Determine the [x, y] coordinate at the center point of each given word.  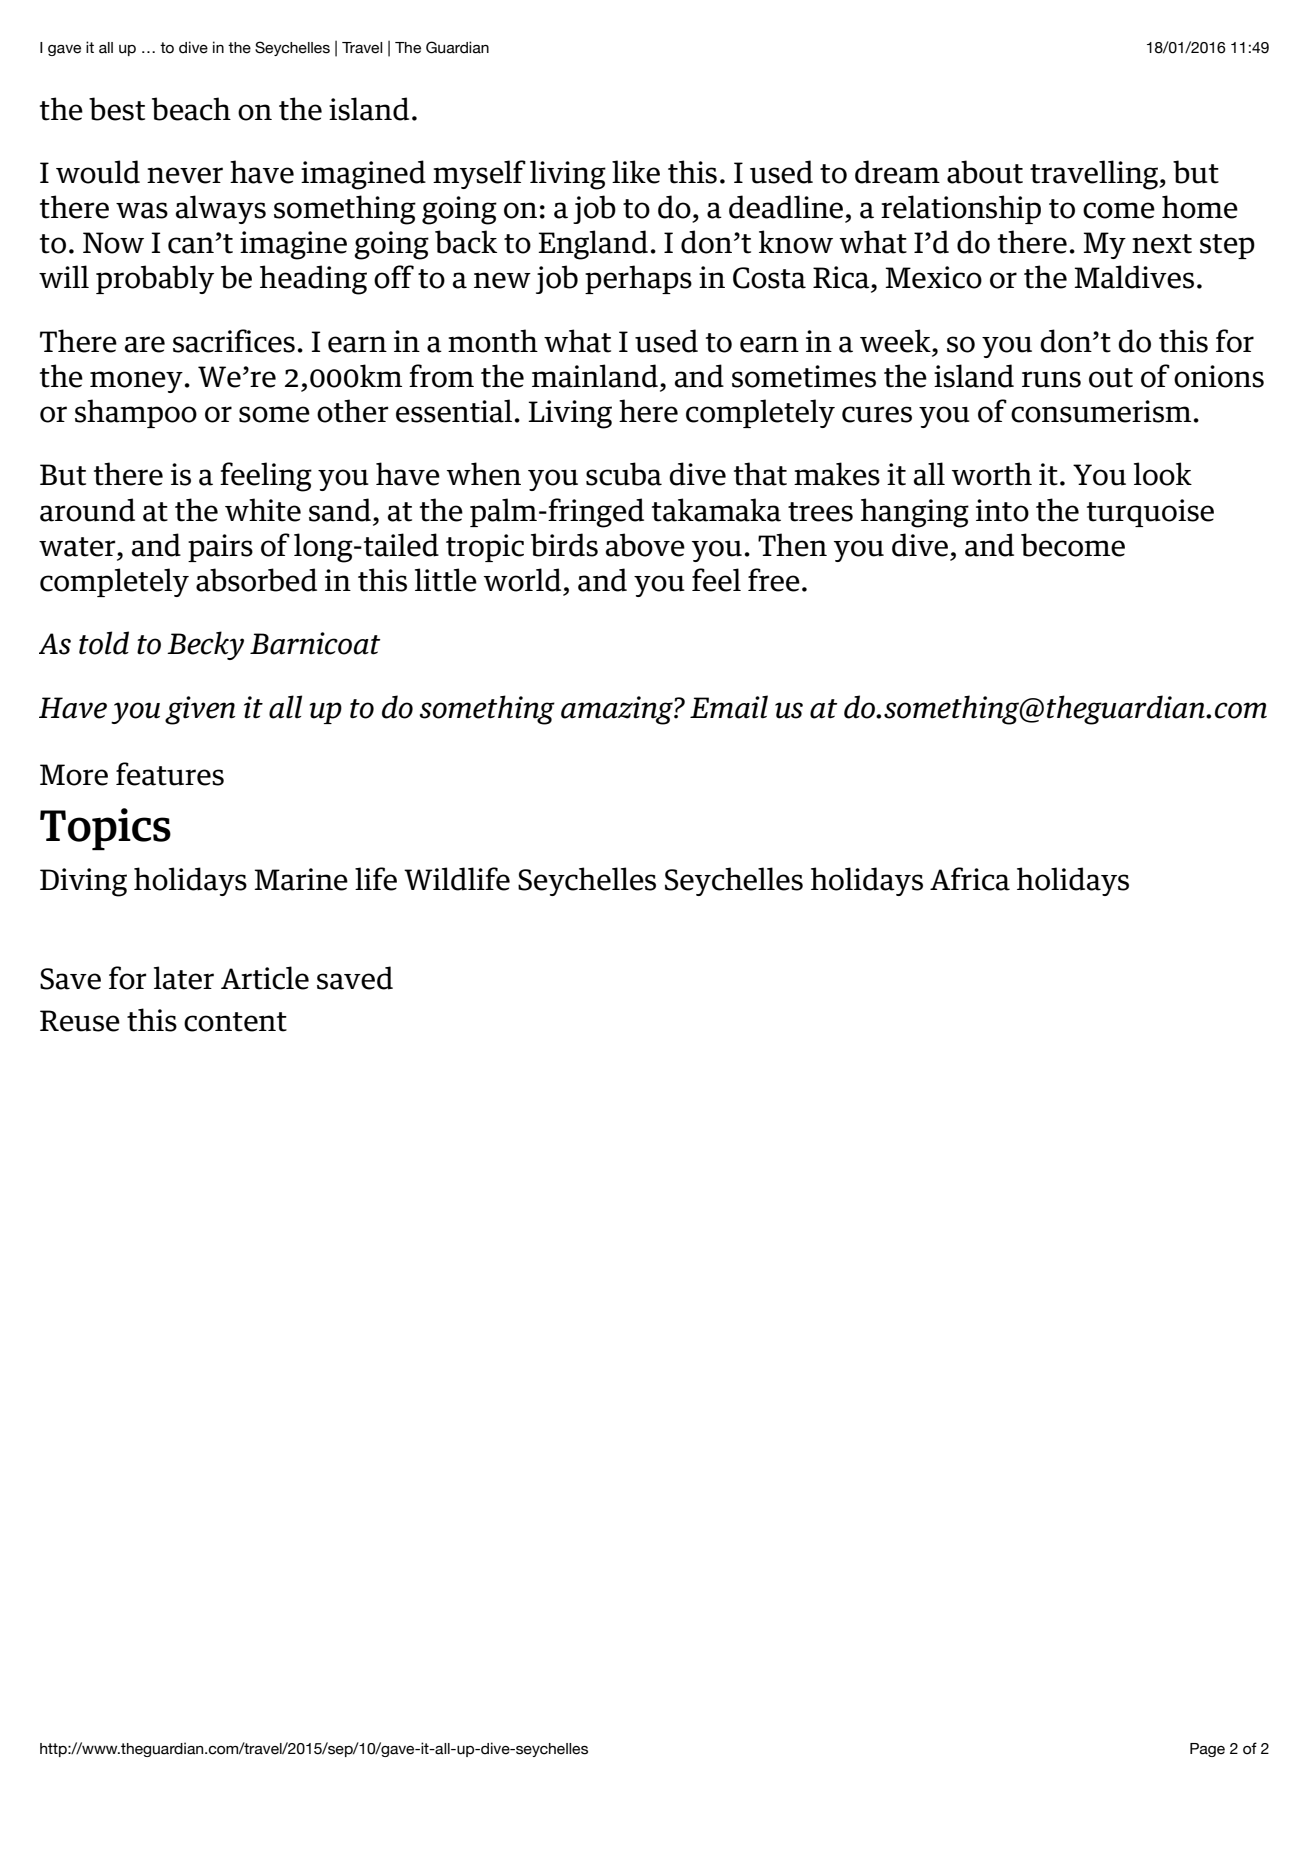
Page [1207, 1750]
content [235, 1022]
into [1002, 510]
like [636, 172]
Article [265, 978]
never [185, 175]
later [184, 978]
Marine [301, 879]
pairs [220, 548]
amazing [618, 710]
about [985, 172]
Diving [83, 882]
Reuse [80, 1021]
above [645, 545]
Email [729, 707]
